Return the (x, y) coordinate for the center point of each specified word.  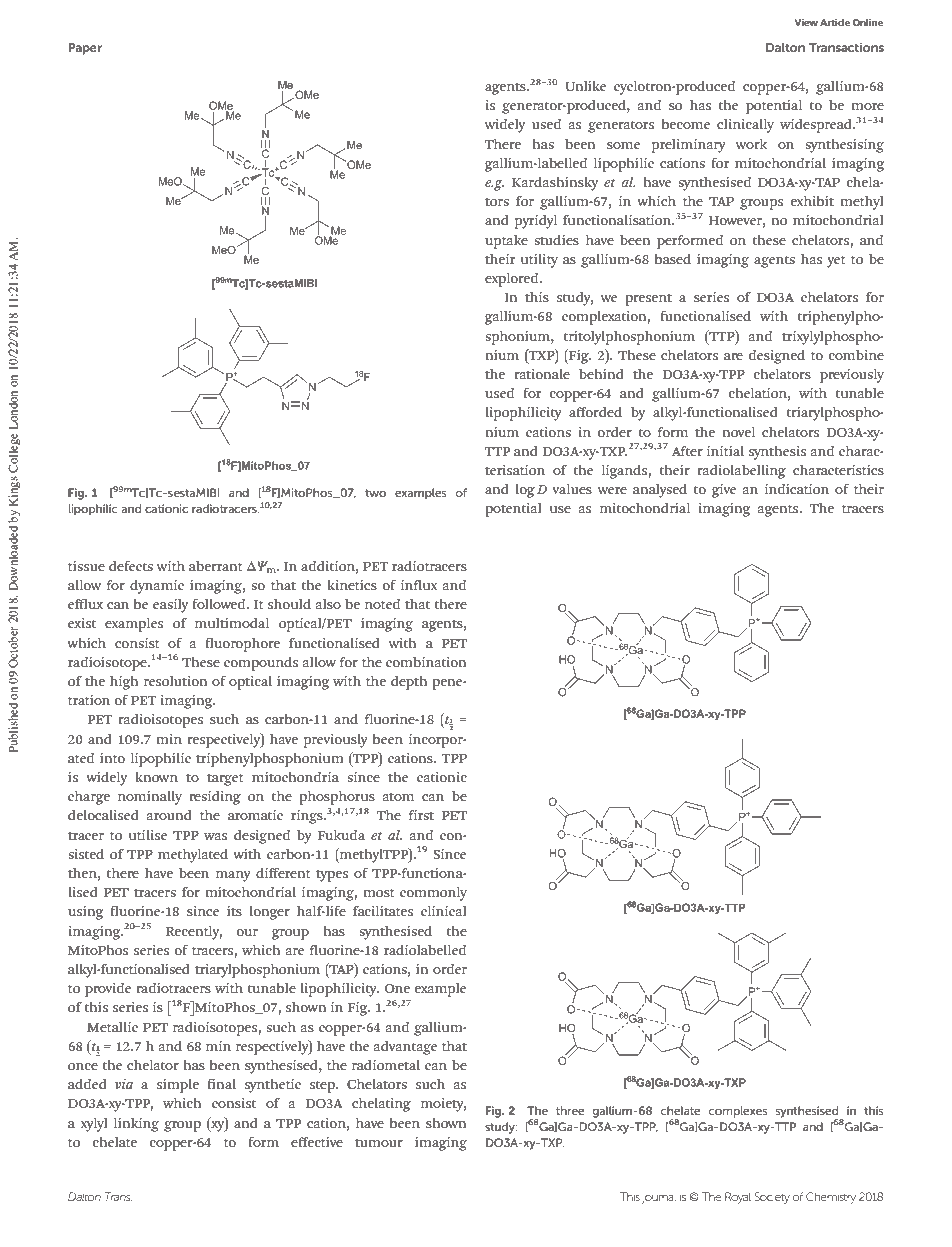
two (375, 493)
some (623, 145)
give (724, 491)
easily (170, 606)
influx (419, 585)
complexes (738, 1112)
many (233, 876)
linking (136, 1125)
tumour (379, 1142)
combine (856, 355)
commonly (433, 894)
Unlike (585, 86)
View (806, 22)
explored (513, 280)
